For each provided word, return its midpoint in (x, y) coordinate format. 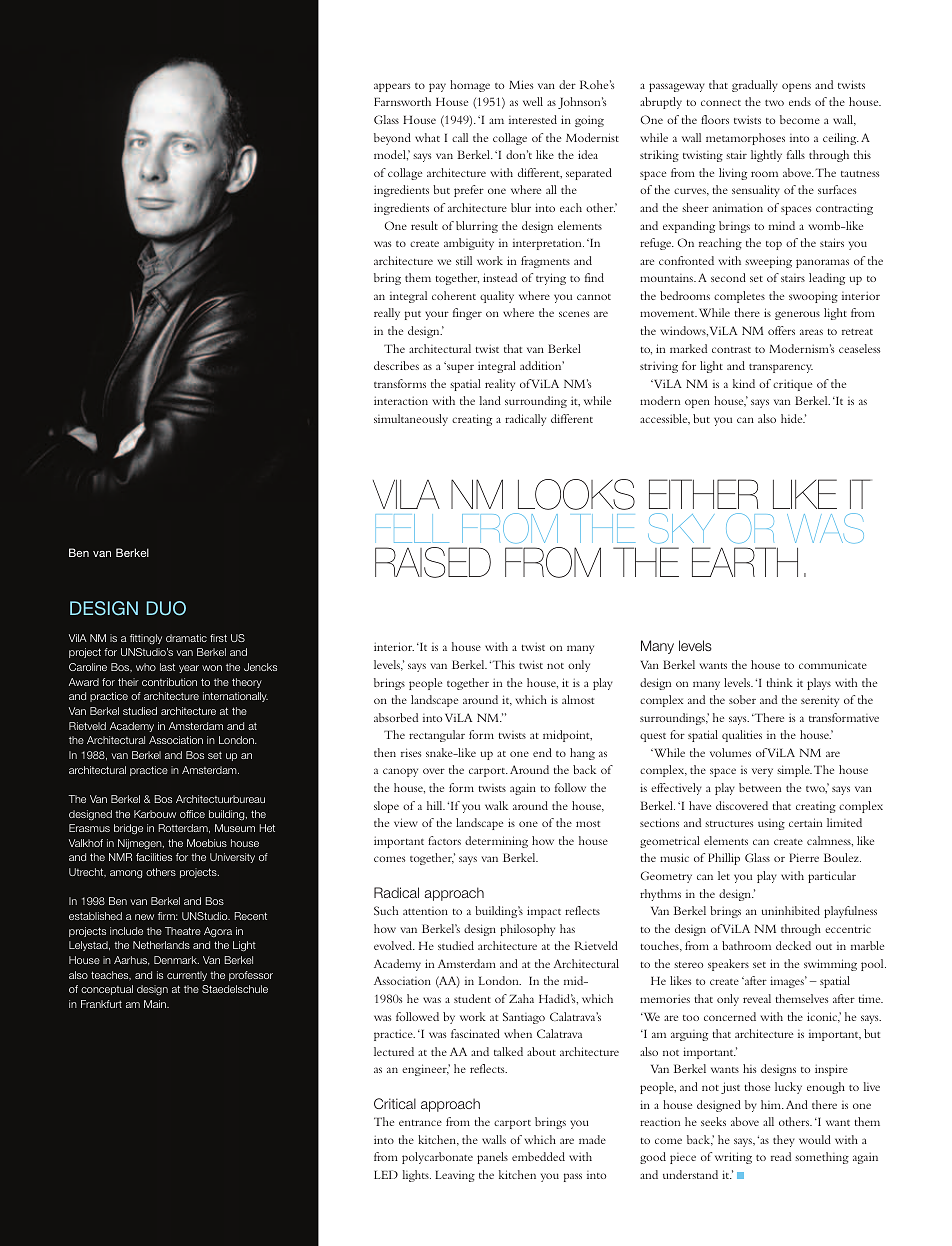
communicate (833, 664)
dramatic (186, 638)
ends (800, 101)
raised (433, 562)
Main (156, 1004)
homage (470, 86)
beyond (392, 139)
